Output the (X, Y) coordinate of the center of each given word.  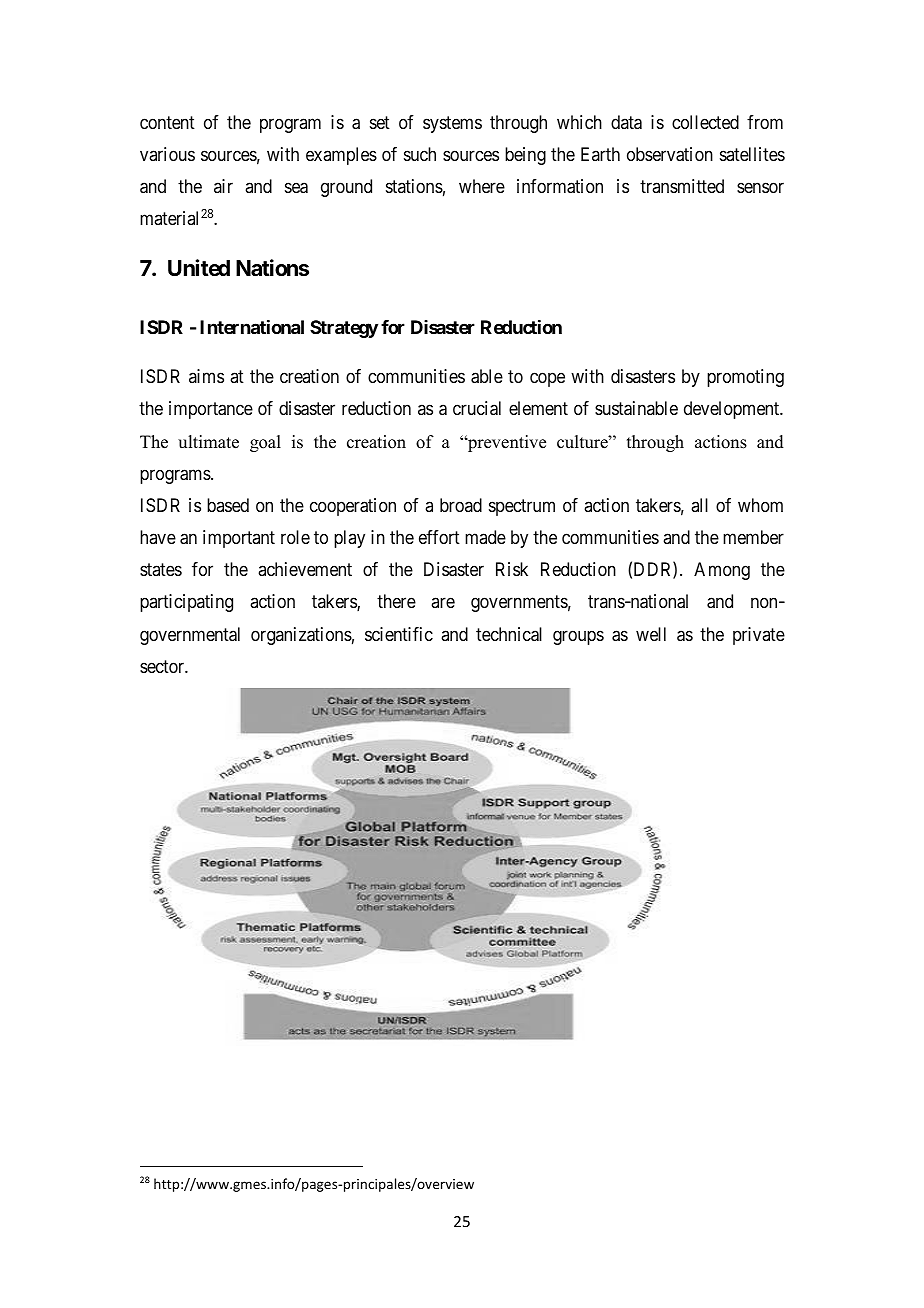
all (699, 505)
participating (186, 603)
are (443, 603)
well (651, 634)
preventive (506, 443)
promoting (745, 378)
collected (705, 122)
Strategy (344, 329)
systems (452, 124)
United (199, 267)
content (167, 122)
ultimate (208, 442)
